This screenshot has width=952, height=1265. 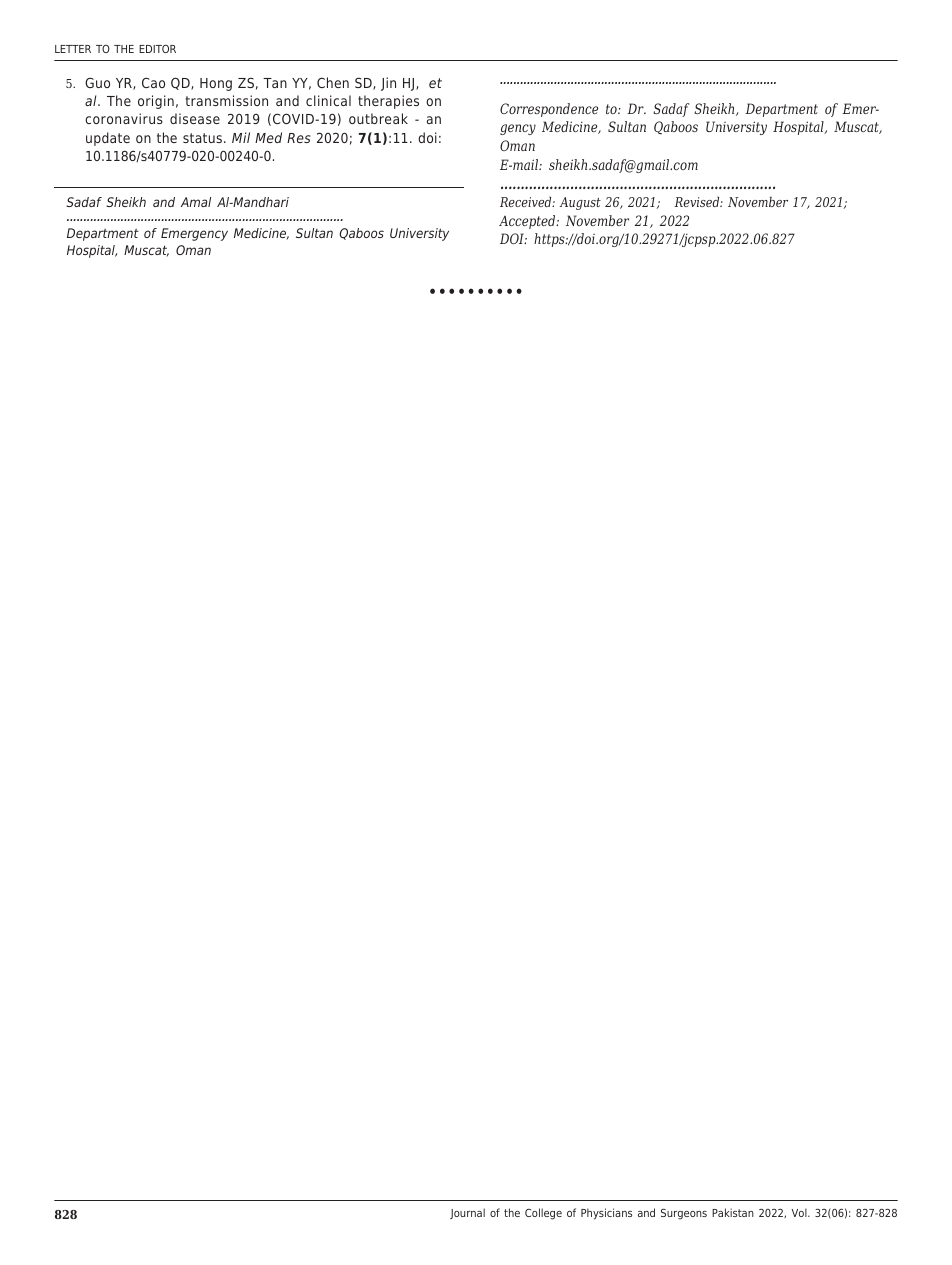 What do you see at coordinates (549, 110) in the screenshot?
I see `Correspondence` at bounding box center [549, 110].
